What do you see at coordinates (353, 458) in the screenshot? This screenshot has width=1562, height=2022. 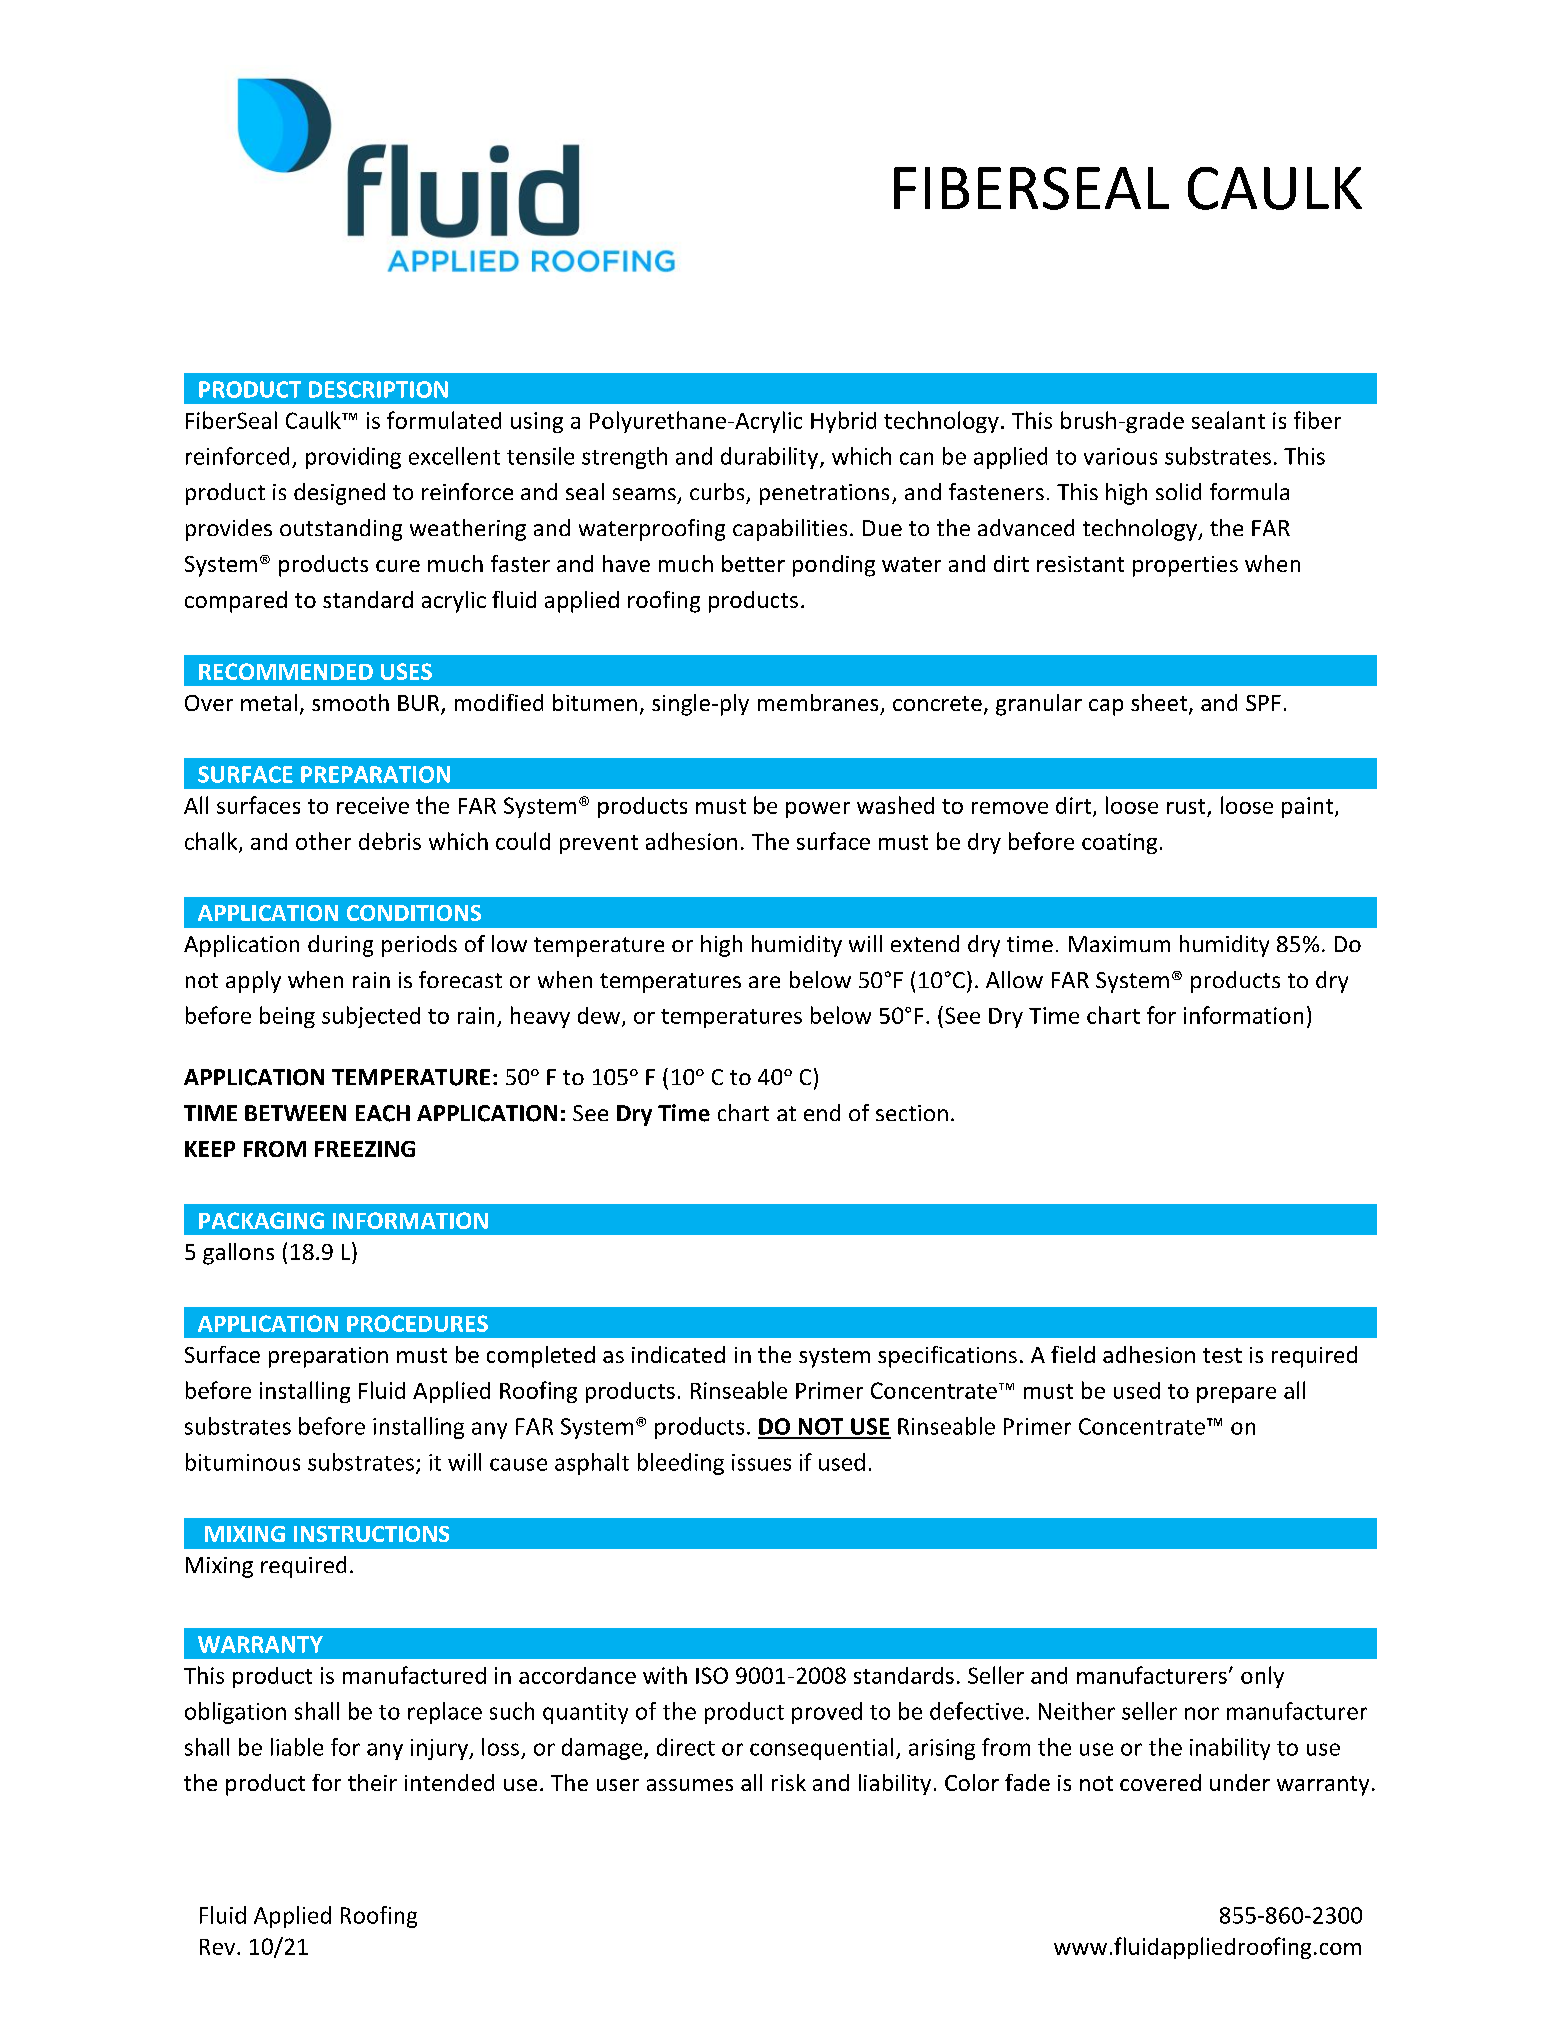 I see `providing` at bounding box center [353, 458].
